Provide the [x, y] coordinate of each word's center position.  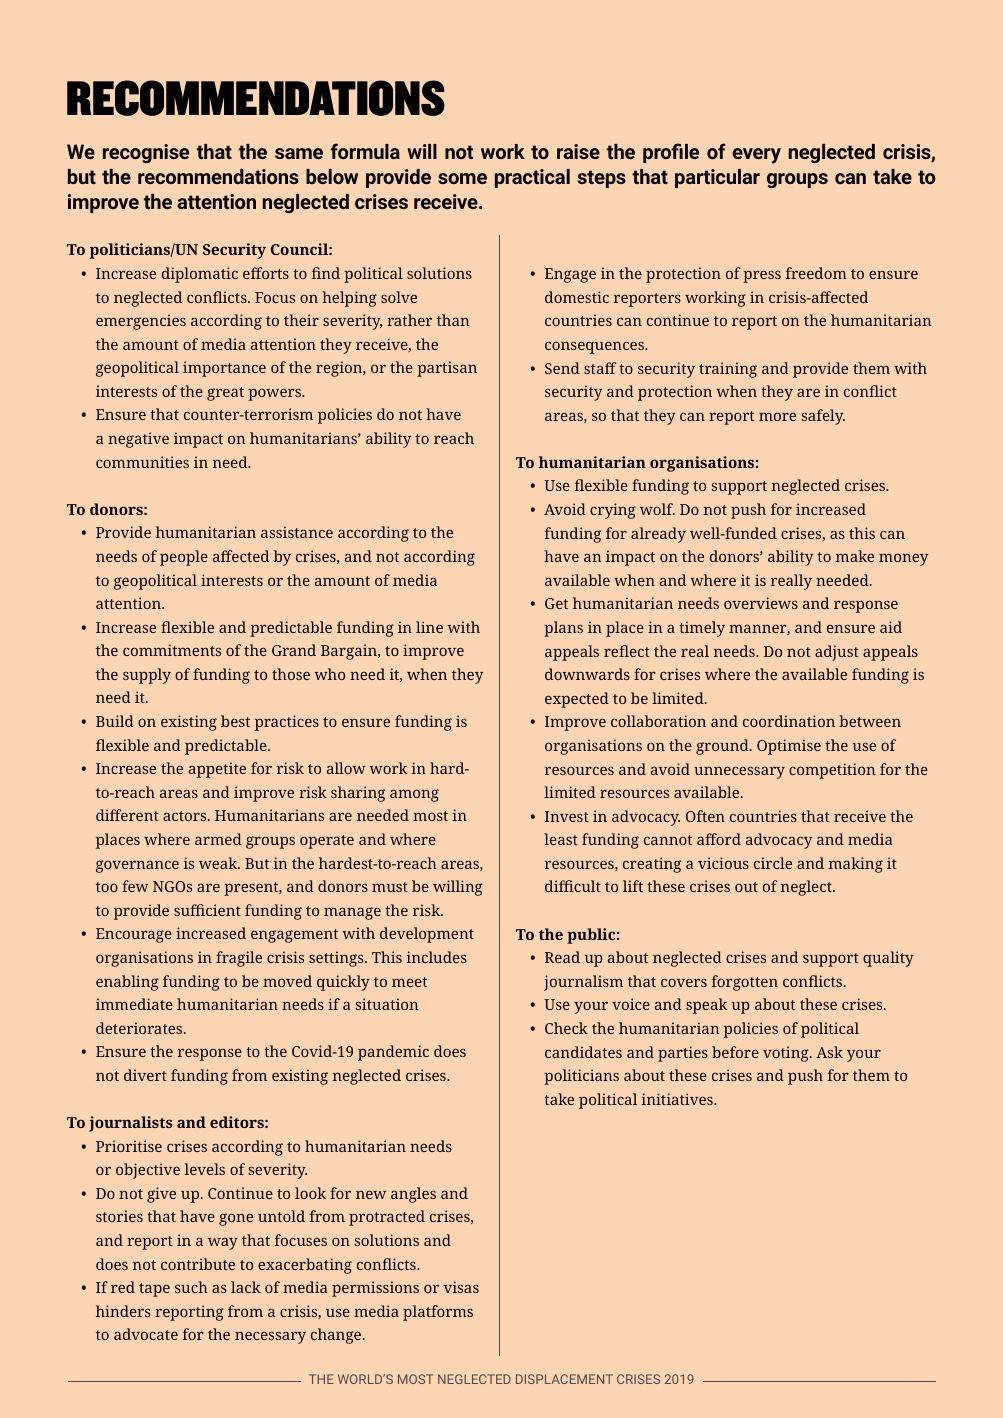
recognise [146, 153]
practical [532, 178]
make [855, 556]
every [756, 156]
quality [888, 959]
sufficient [207, 910]
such [191, 1287]
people [184, 558]
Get [556, 603]
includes [436, 957]
